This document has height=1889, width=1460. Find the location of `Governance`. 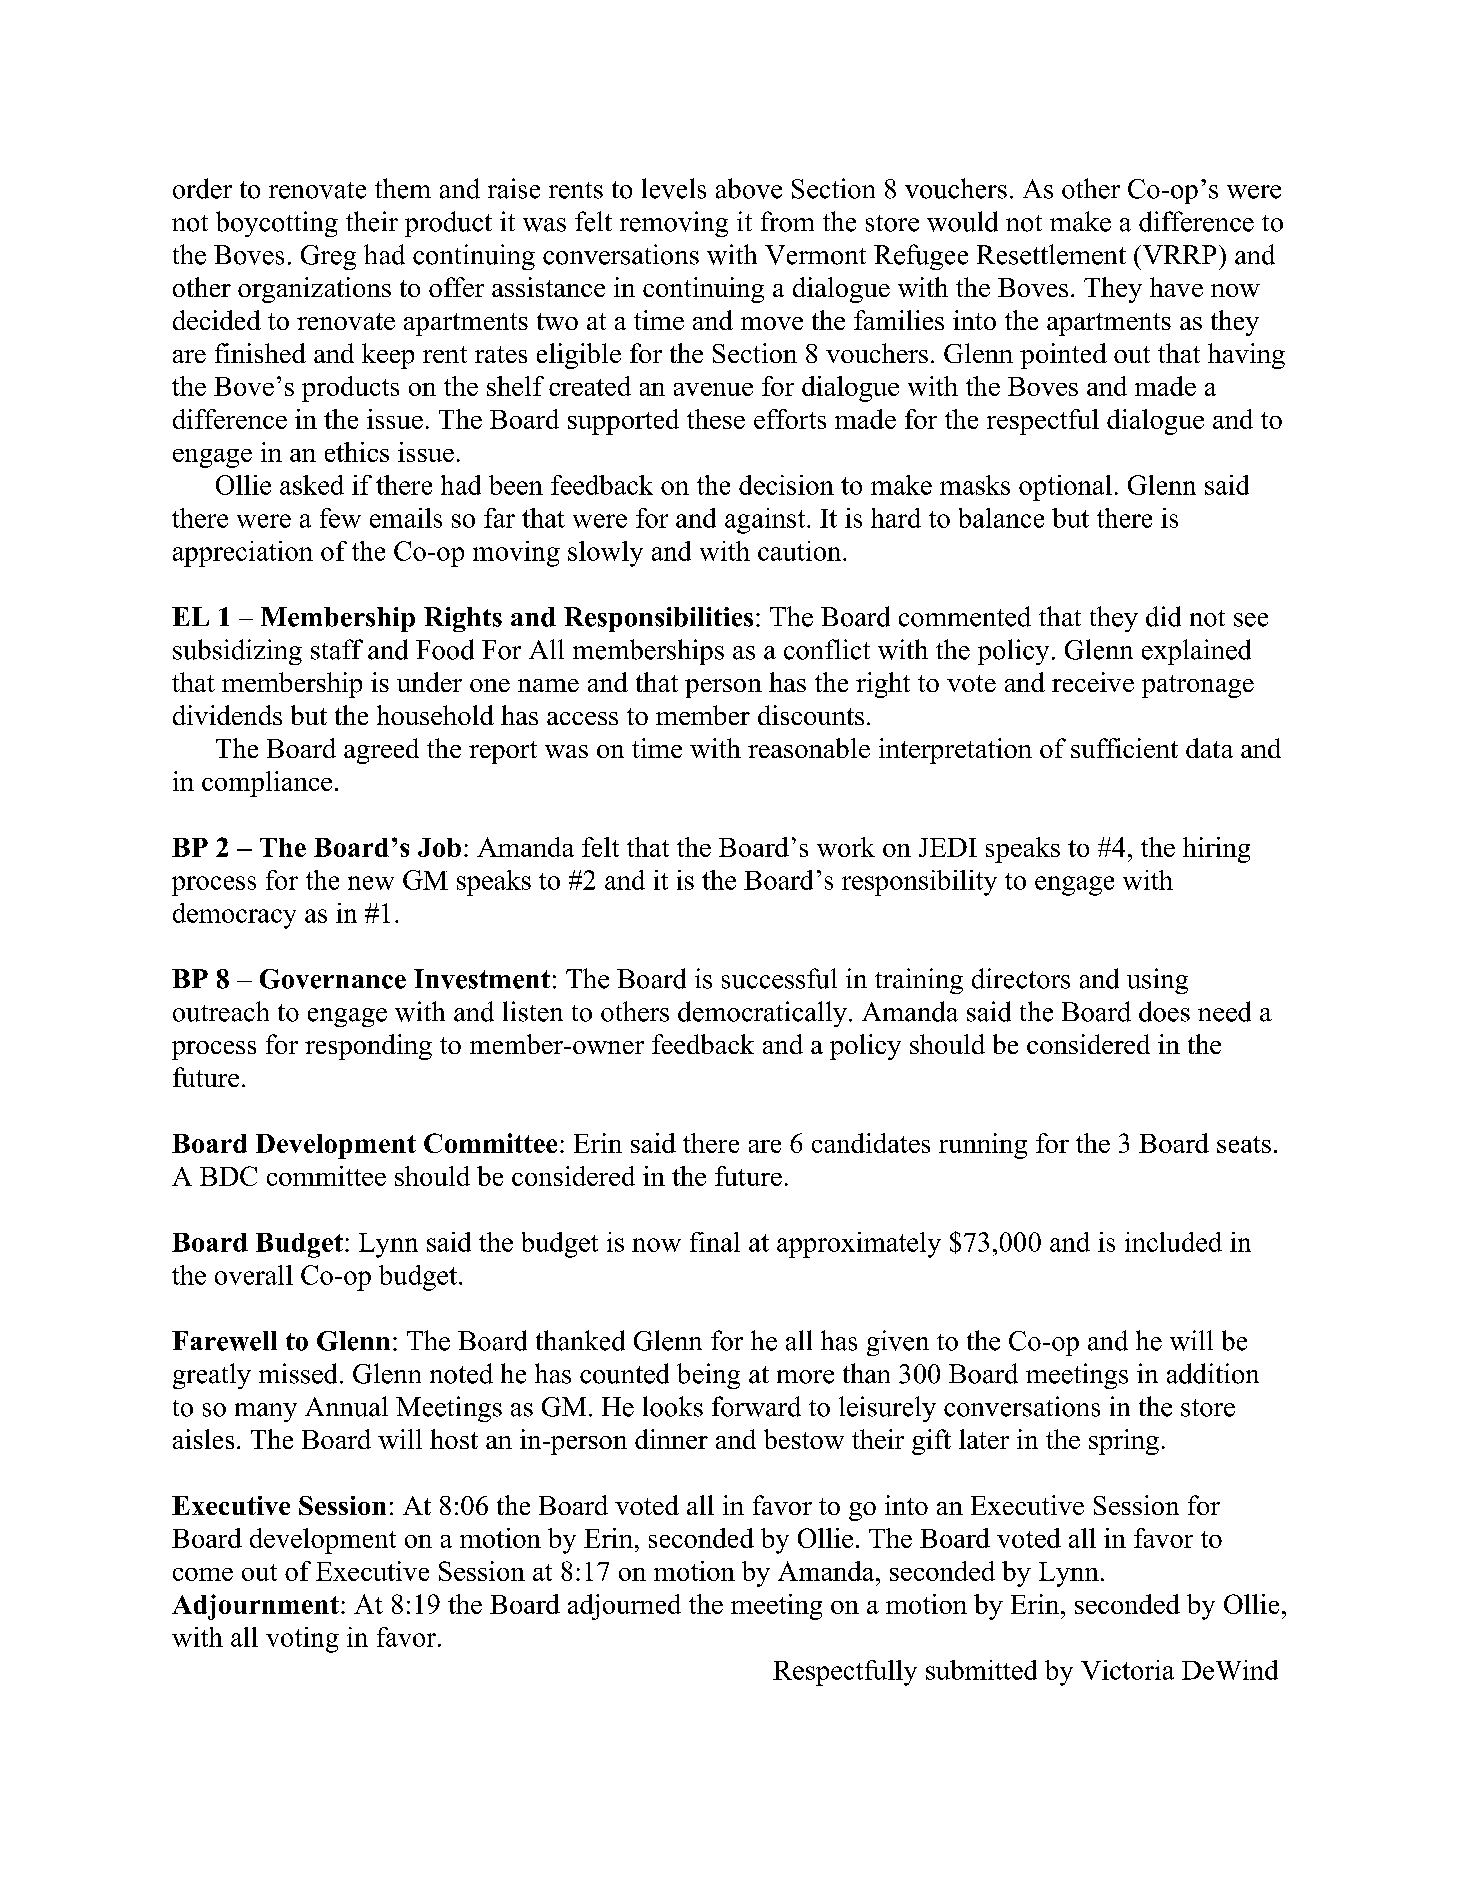

Governance is located at coordinates (333, 979).
